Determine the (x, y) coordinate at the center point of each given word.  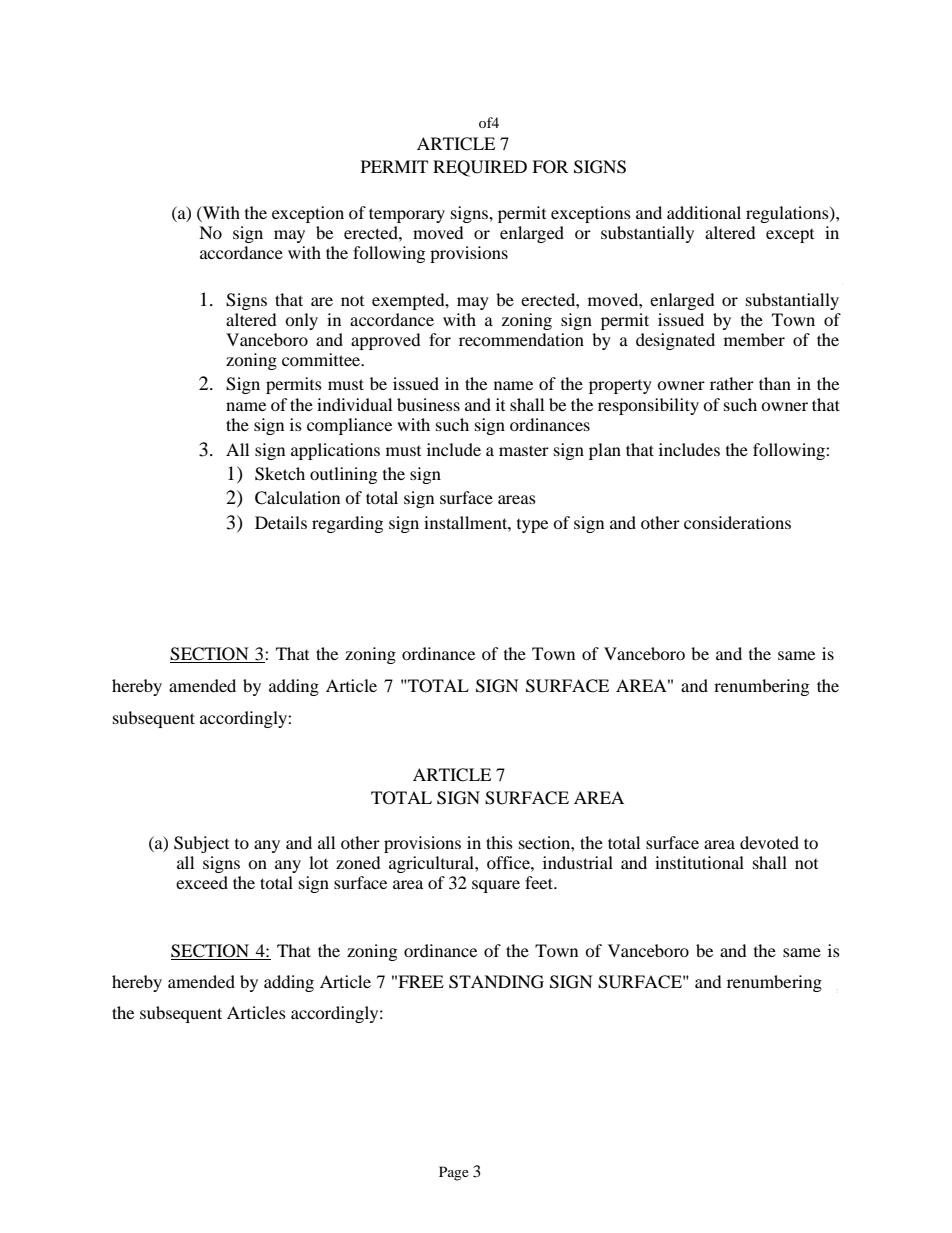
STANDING (496, 982)
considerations (737, 522)
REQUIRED (480, 168)
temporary (407, 215)
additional (704, 212)
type (532, 526)
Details (281, 522)
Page (454, 1173)
